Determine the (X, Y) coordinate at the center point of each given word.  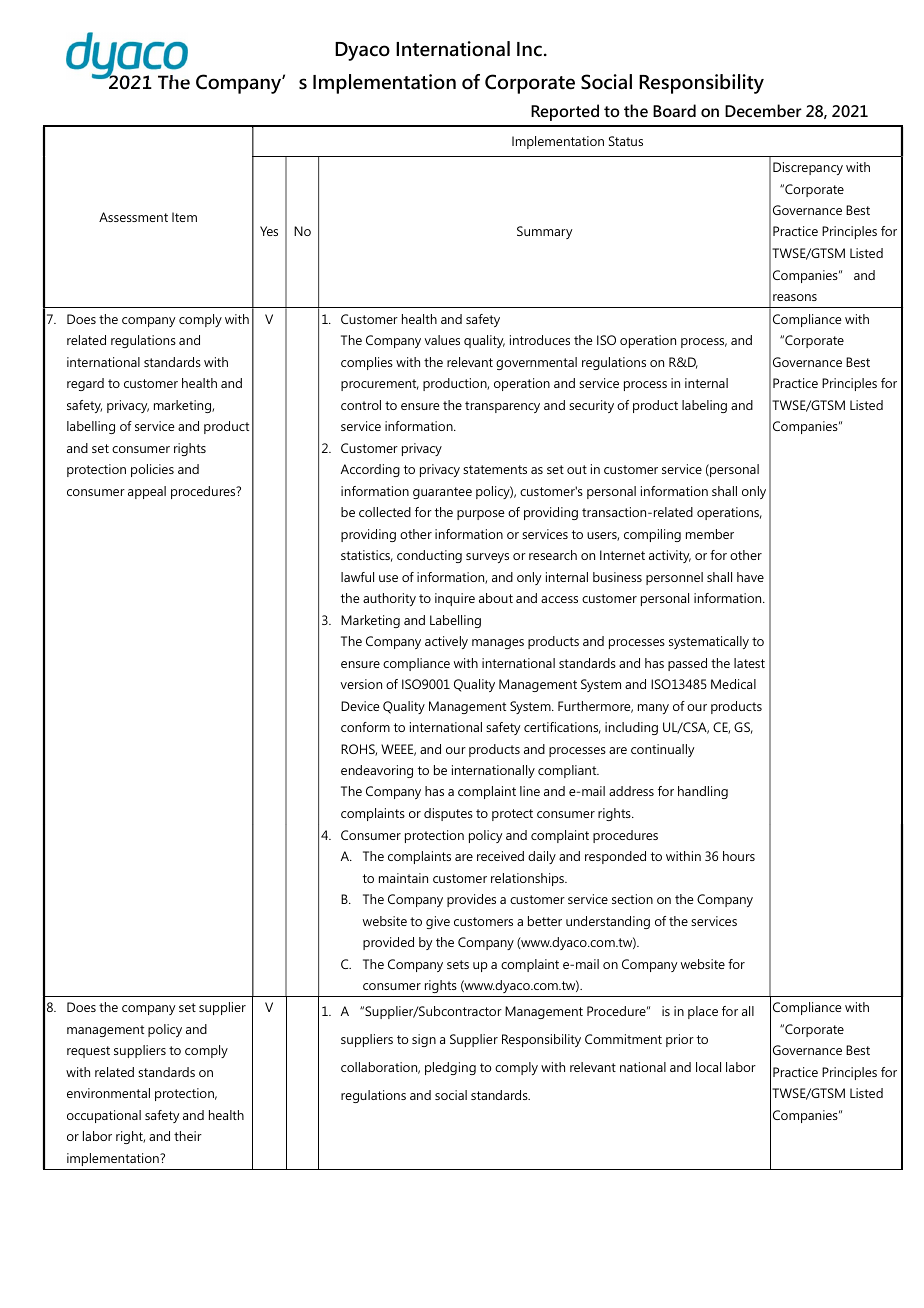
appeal (147, 492)
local (708, 1067)
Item (184, 217)
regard (85, 384)
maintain (403, 878)
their (188, 1136)
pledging (450, 1068)
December (763, 110)
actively (446, 642)
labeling (704, 406)
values (442, 340)
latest (749, 663)
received (500, 856)
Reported (565, 112)
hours (739, 856)
